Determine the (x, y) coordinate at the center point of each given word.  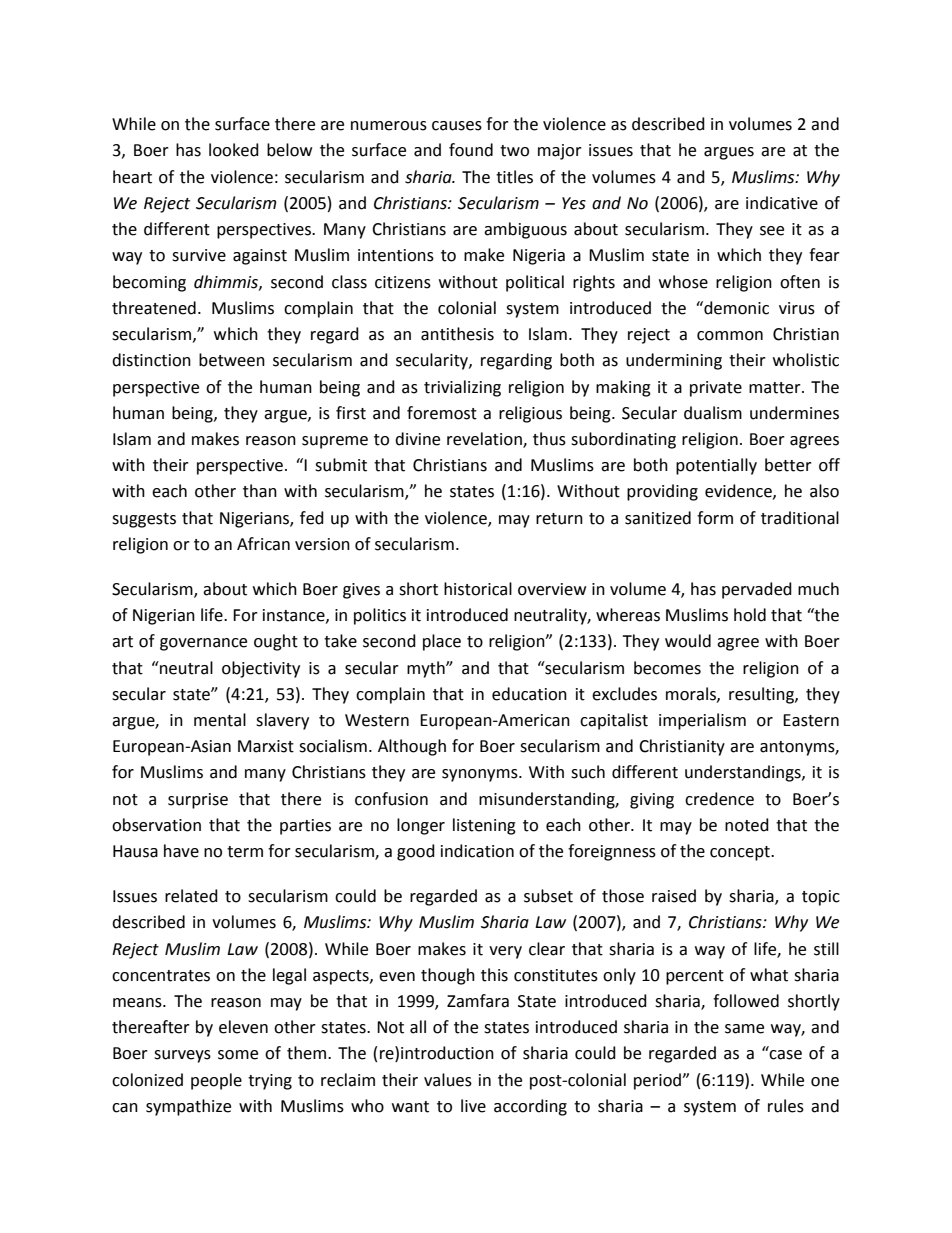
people (216, 1081)
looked (234, 150)
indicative (782, 203)
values (448, 1080)
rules (786, 1106)
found (471, 150)
